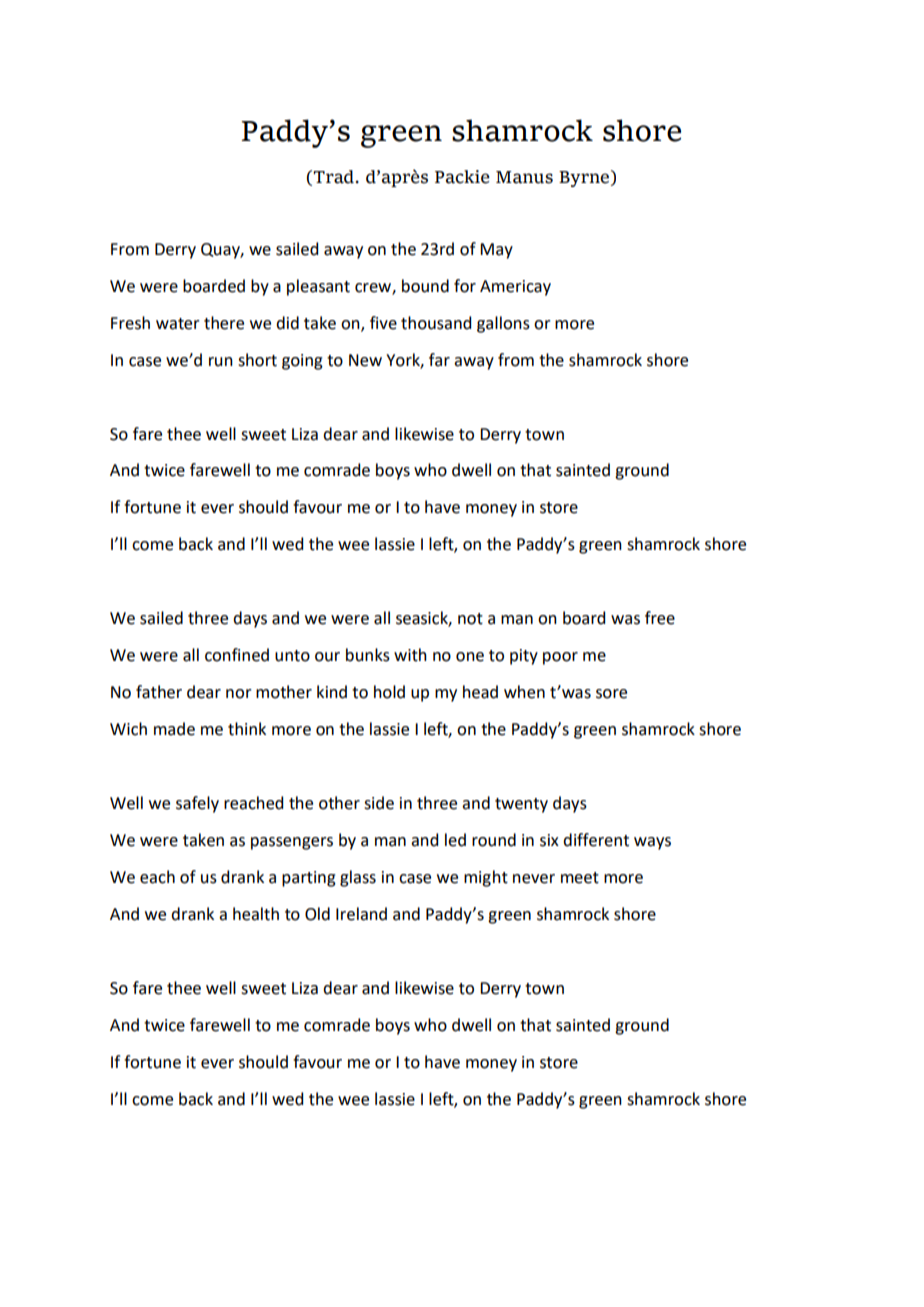  Describe the element at coordinates (560, 658) in the screenshot. I see `poor` at that location.
